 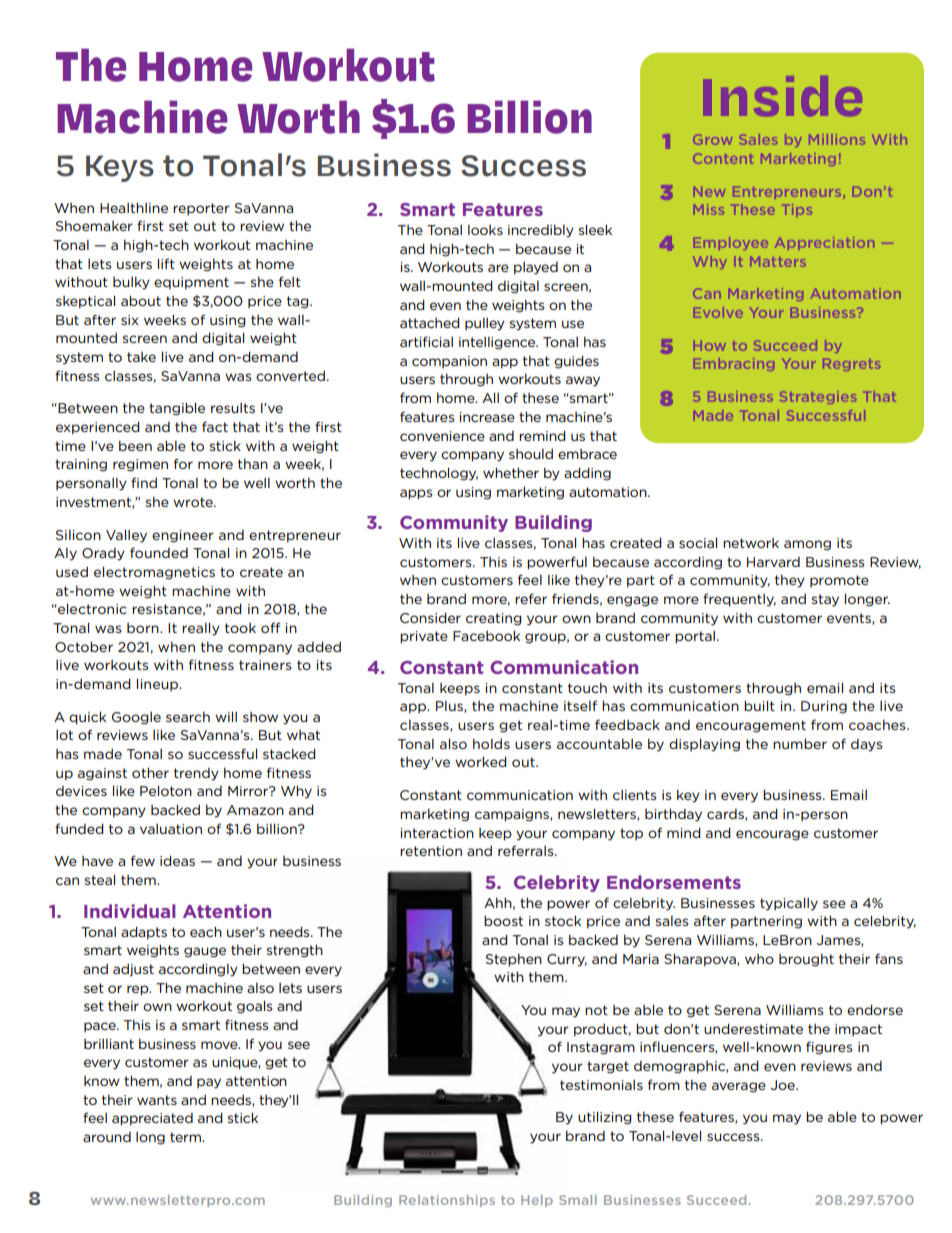 I want to click on stay, so click(x=825, y=600).
